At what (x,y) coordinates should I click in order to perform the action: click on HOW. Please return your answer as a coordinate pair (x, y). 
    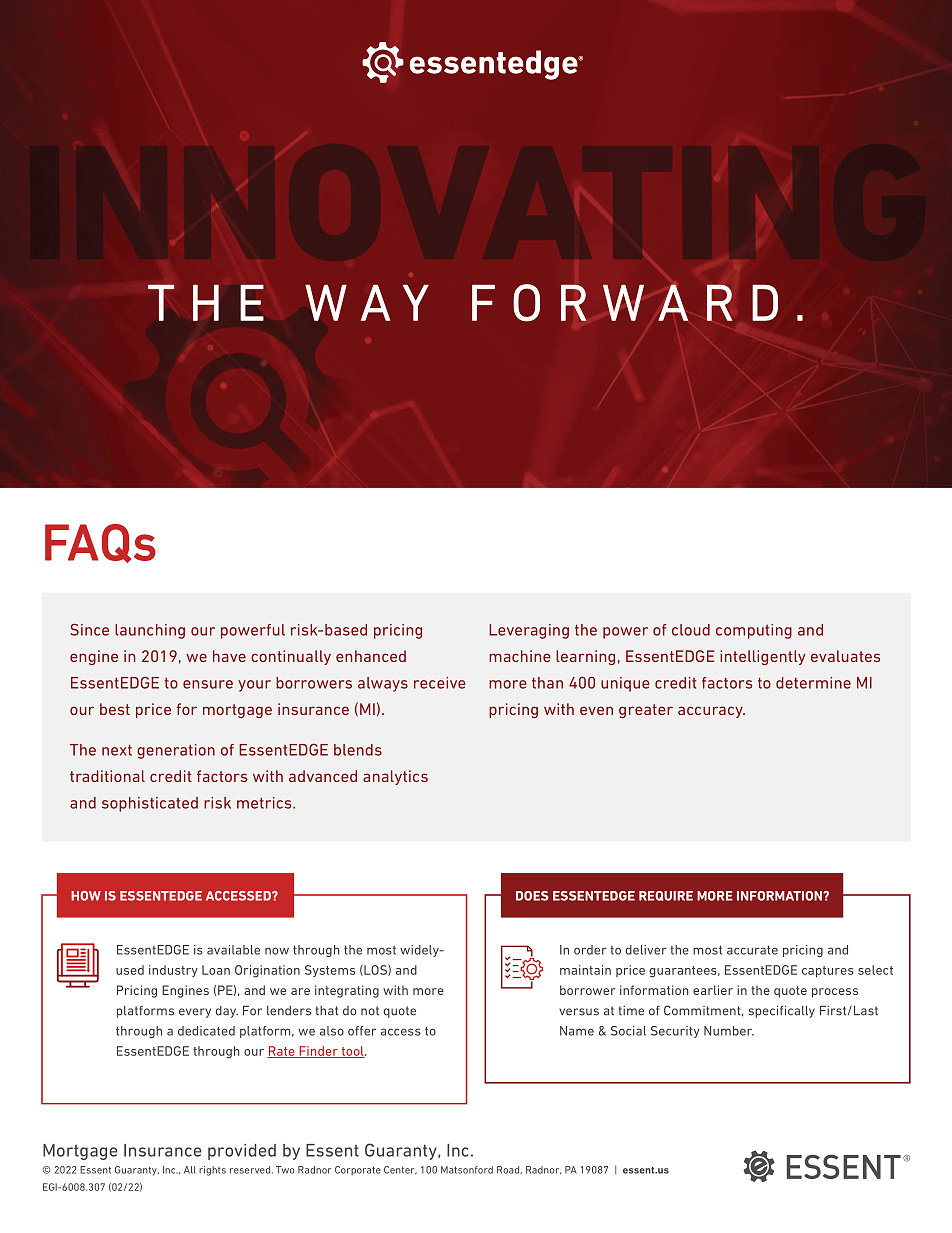
    Looking at the image, I should click on (86, 896).
